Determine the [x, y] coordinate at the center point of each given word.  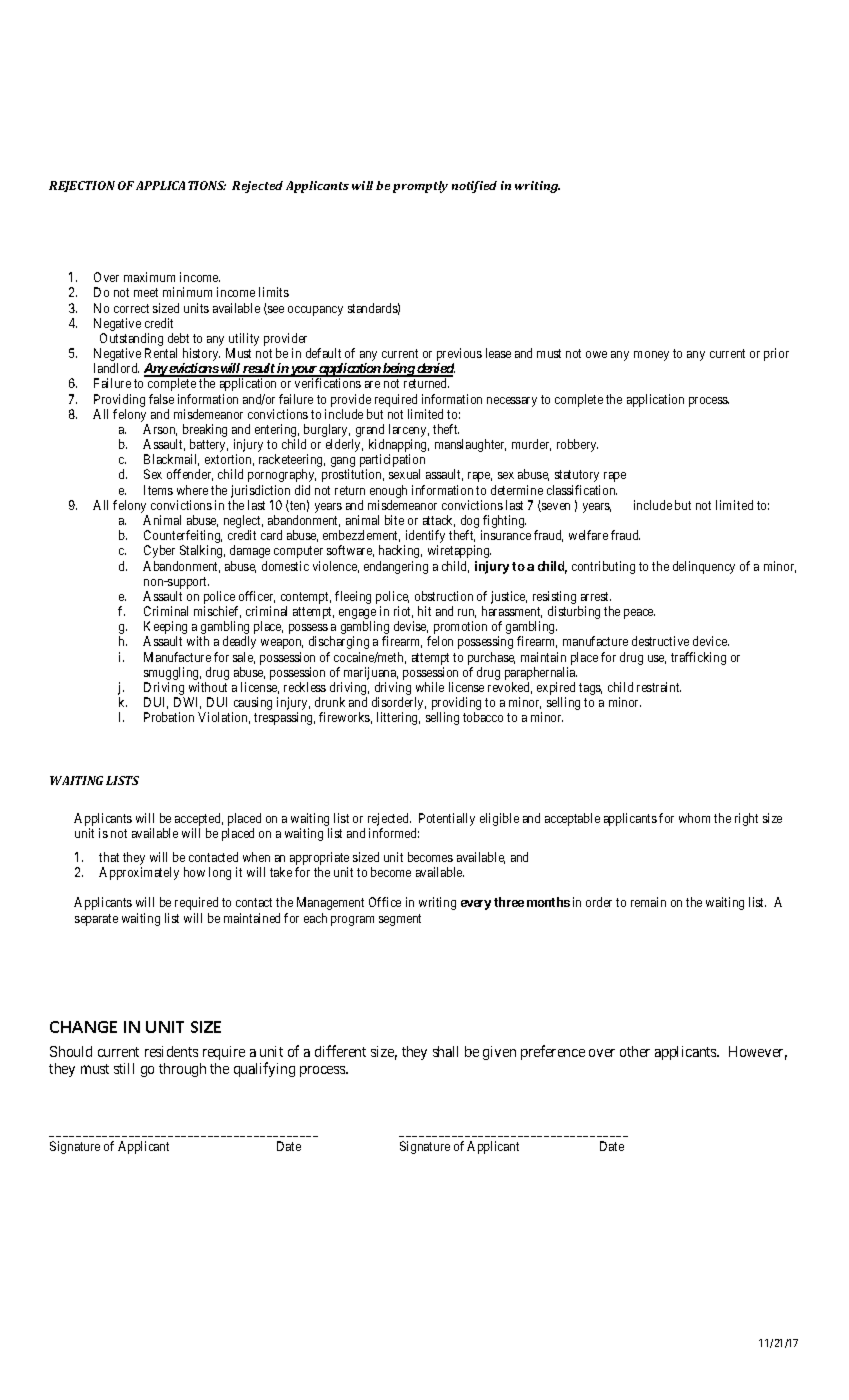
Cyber [159, 551]
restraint [659, 687]
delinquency [704, 567]
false [161, 399]
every [476, 905]
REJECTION [82, 186]
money [651, 356]
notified [474, 187]
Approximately [139, 873]
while [430, 687]
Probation [169, 717]
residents [171, 1051]
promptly [420, 187]
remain [648, 902]
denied [435, 369]
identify [424, 538]
